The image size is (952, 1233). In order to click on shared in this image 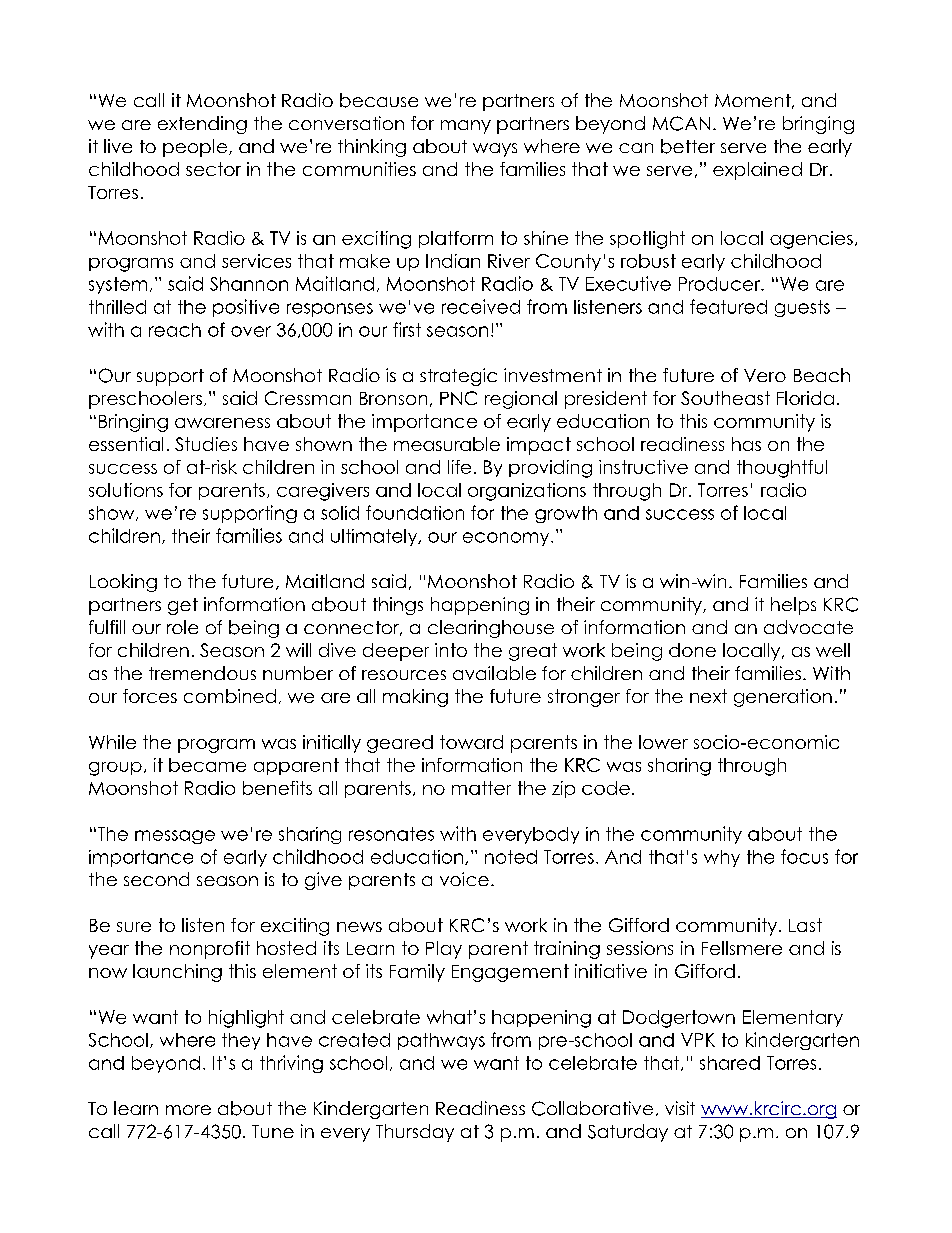, I will do `click(730, 1063)`.
